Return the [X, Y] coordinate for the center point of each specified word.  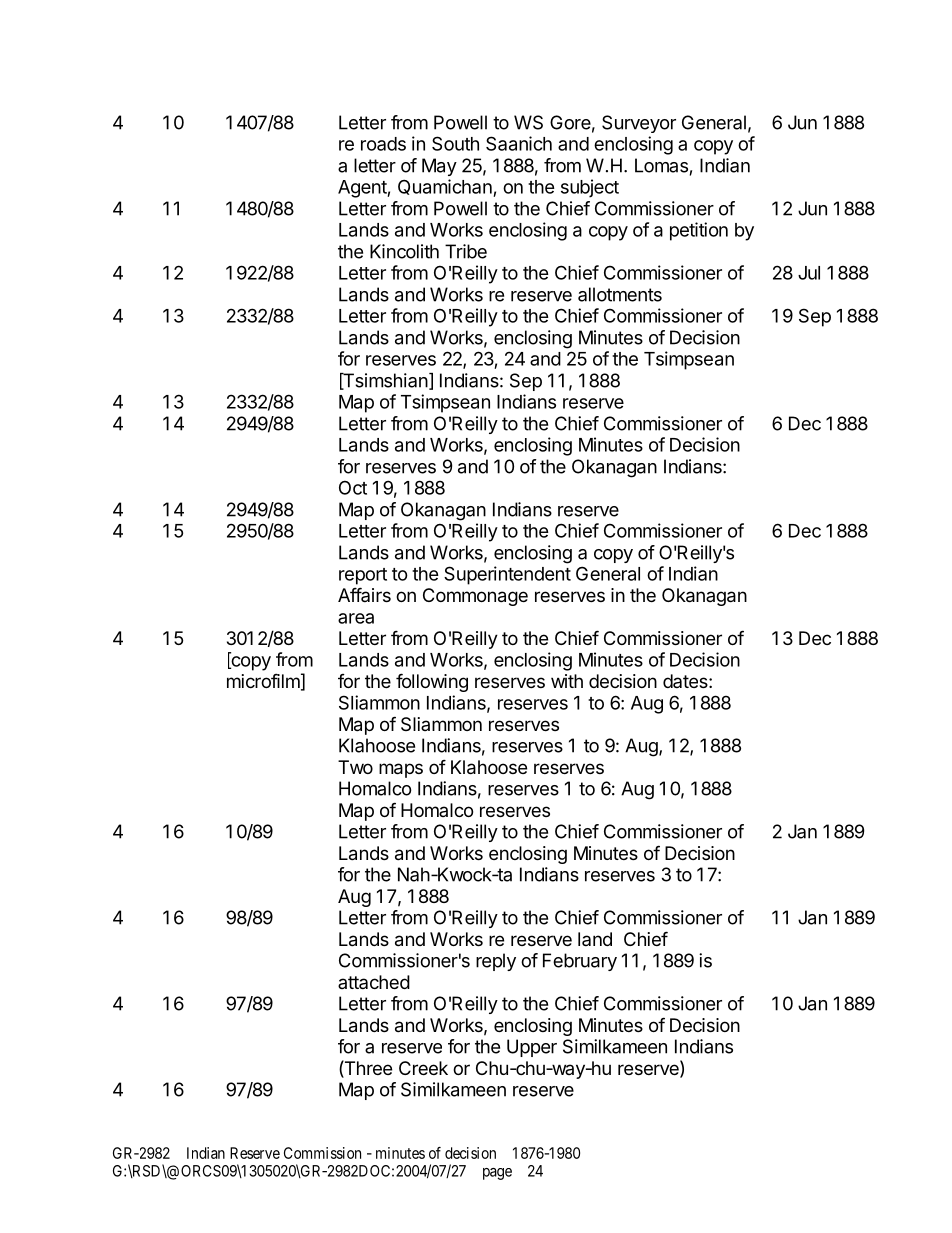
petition [699, 231]
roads [383, 144]
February [580, 962]
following [432, 682]
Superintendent [507, 575]
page [497, 1174]
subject [590, 188]
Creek [423, 1068]
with [567, 681]
